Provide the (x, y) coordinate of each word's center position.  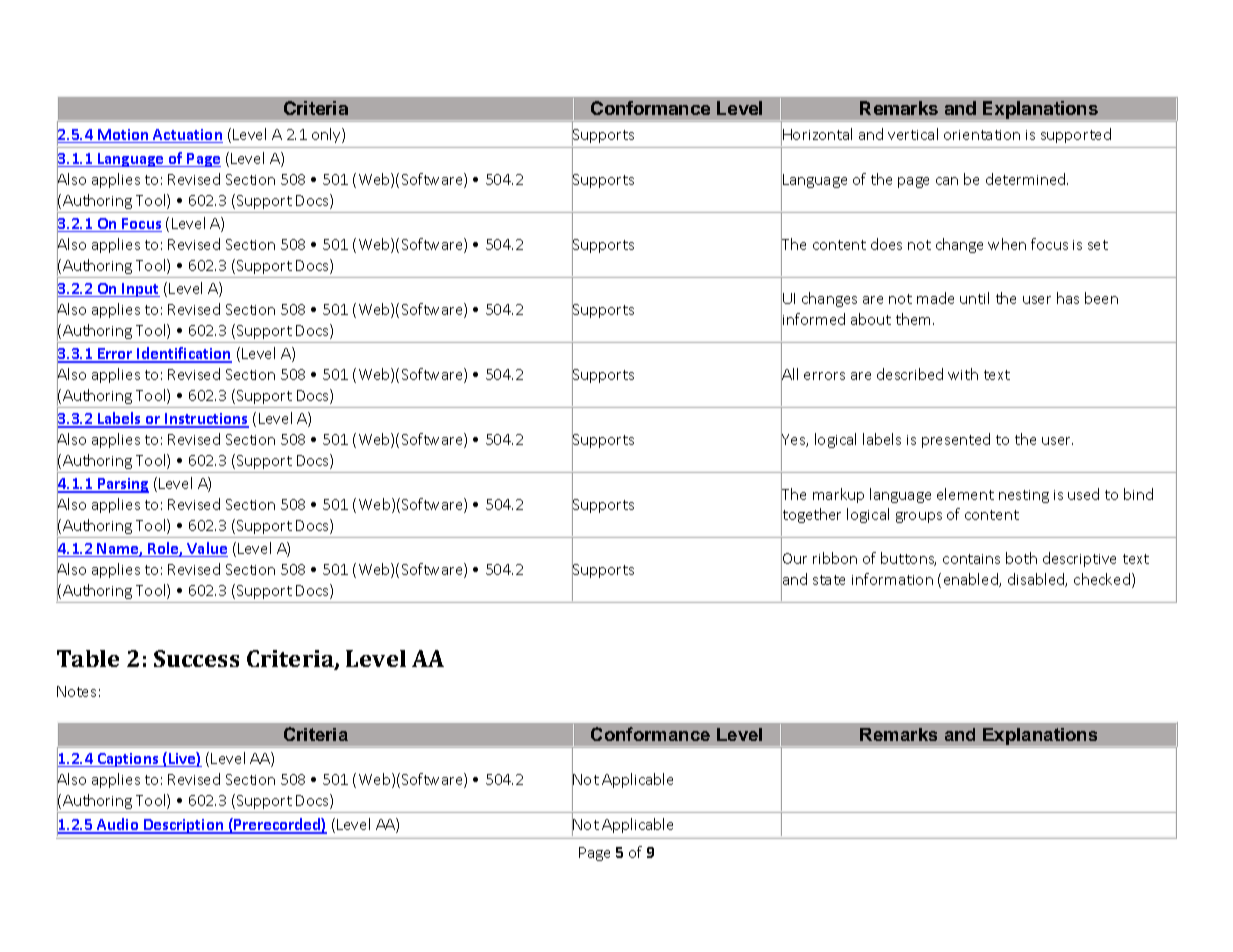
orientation (982, 135)
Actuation (187, 136)
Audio (118, 825)
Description (184, 826)
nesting (1024, 496)
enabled (972, 580)
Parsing (122, 485)
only (327, 135)
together (811, 516)
